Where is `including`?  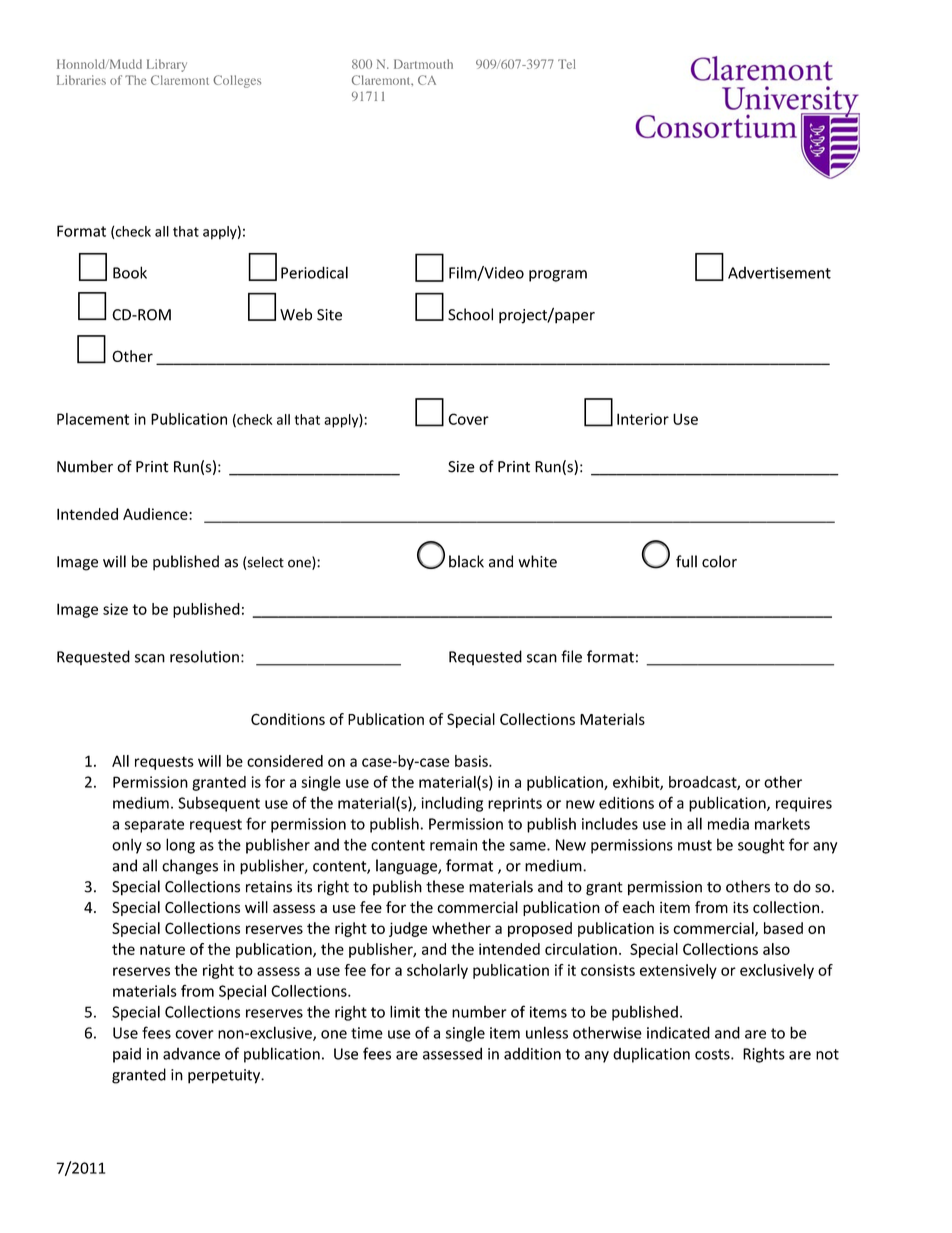
including is located at coordinates (452, 804).
